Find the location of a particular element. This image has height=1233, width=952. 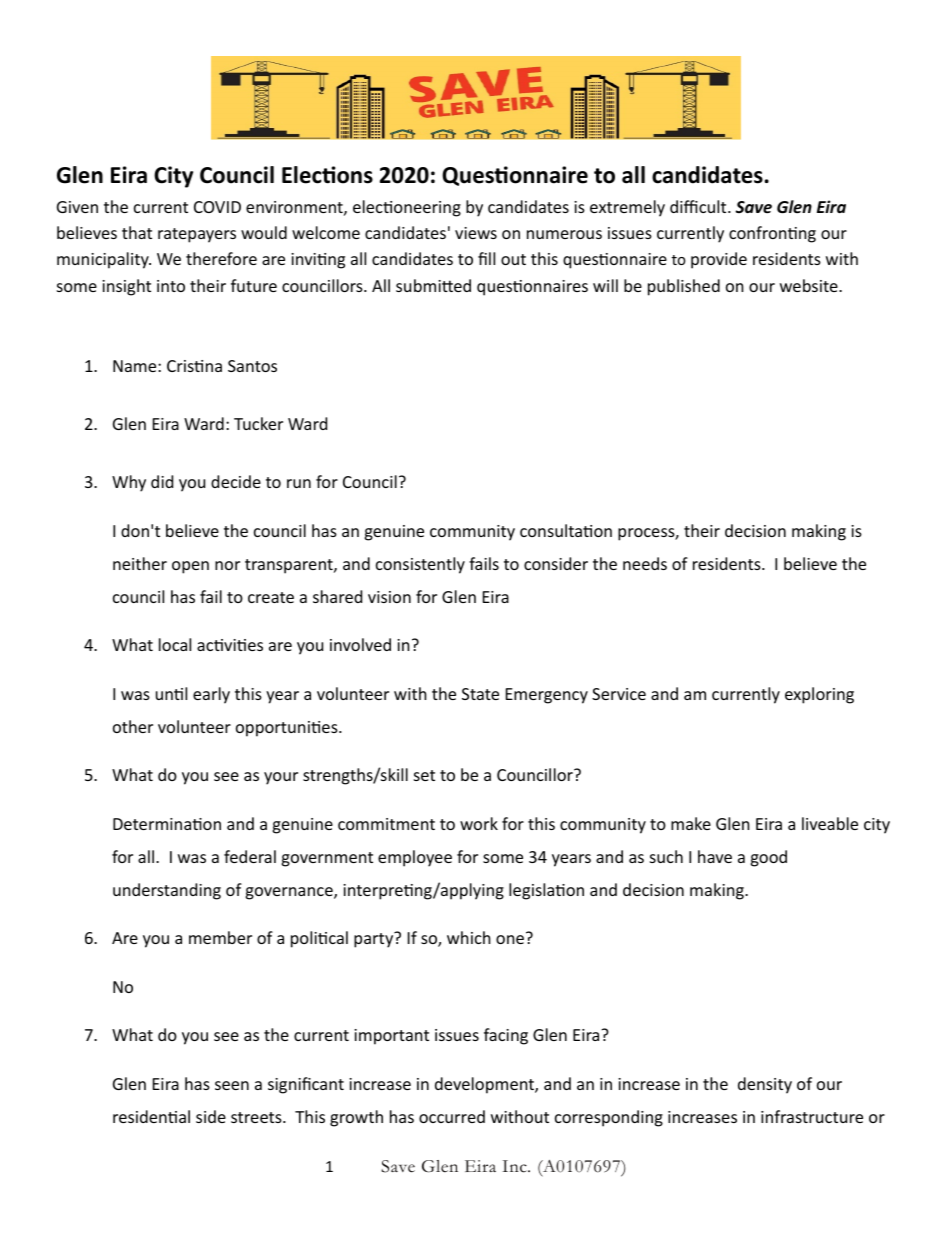

provide is located at coordinates (719, 260).
